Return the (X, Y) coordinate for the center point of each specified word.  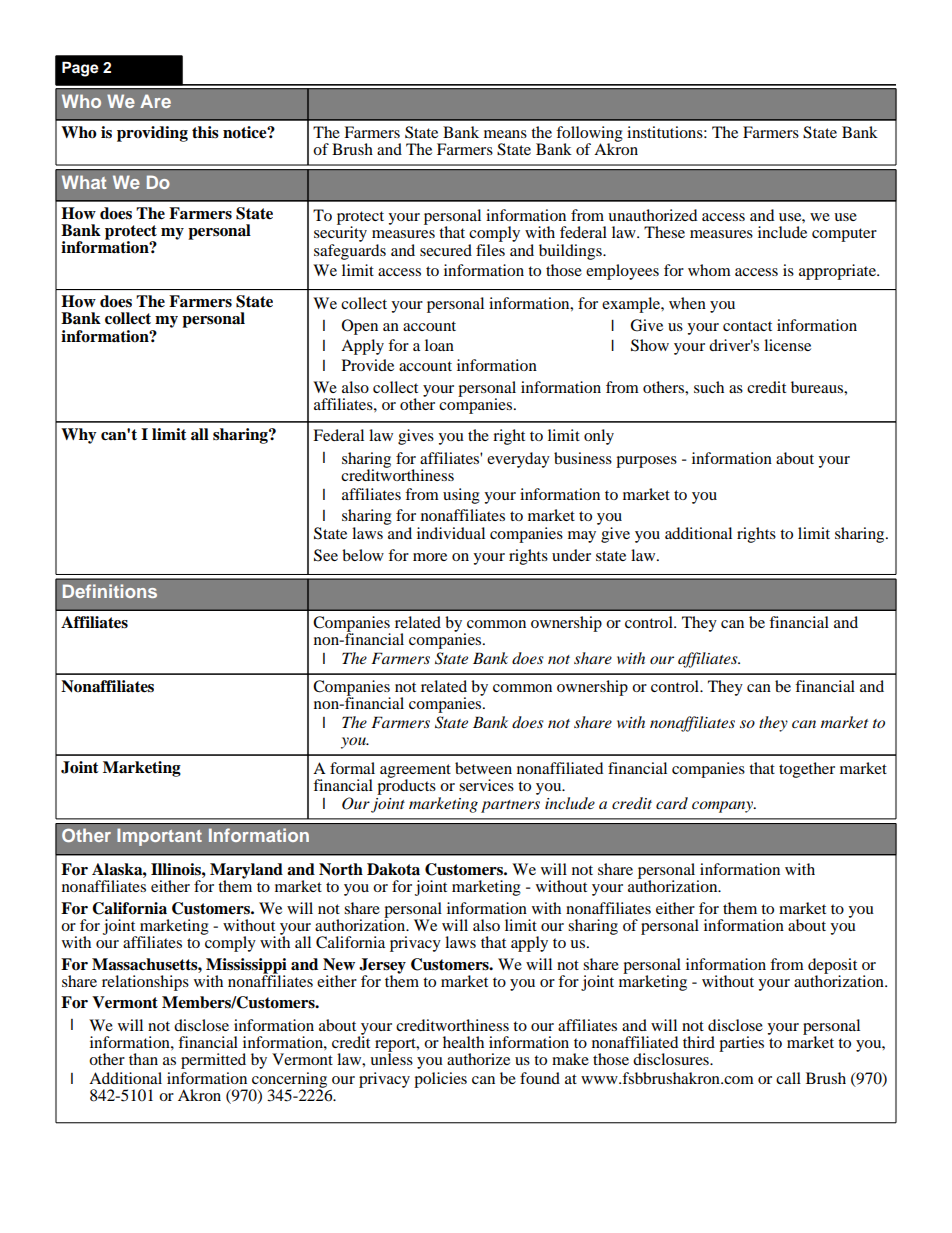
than (143, 1059)
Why (79, 436)
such (709, 387)
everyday (518, 460)
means (505, 134)
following (589, 135)
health (463, 1042)
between (483, 768)
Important (159, 837)
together (807, 770)
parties (741, 1044)
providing (152, 134)
